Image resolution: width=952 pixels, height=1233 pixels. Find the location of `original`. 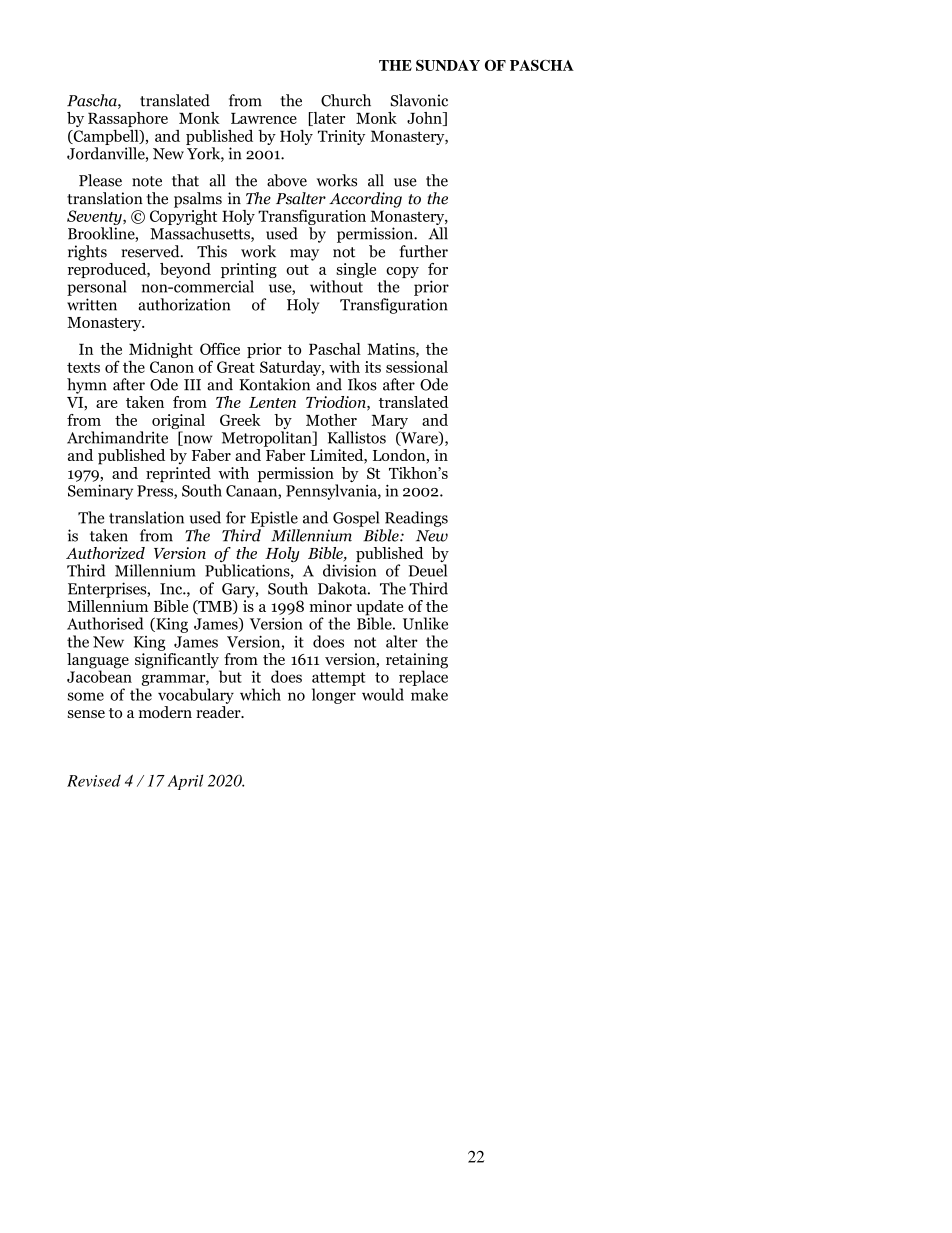

original is located at coordinates (178, 423).
